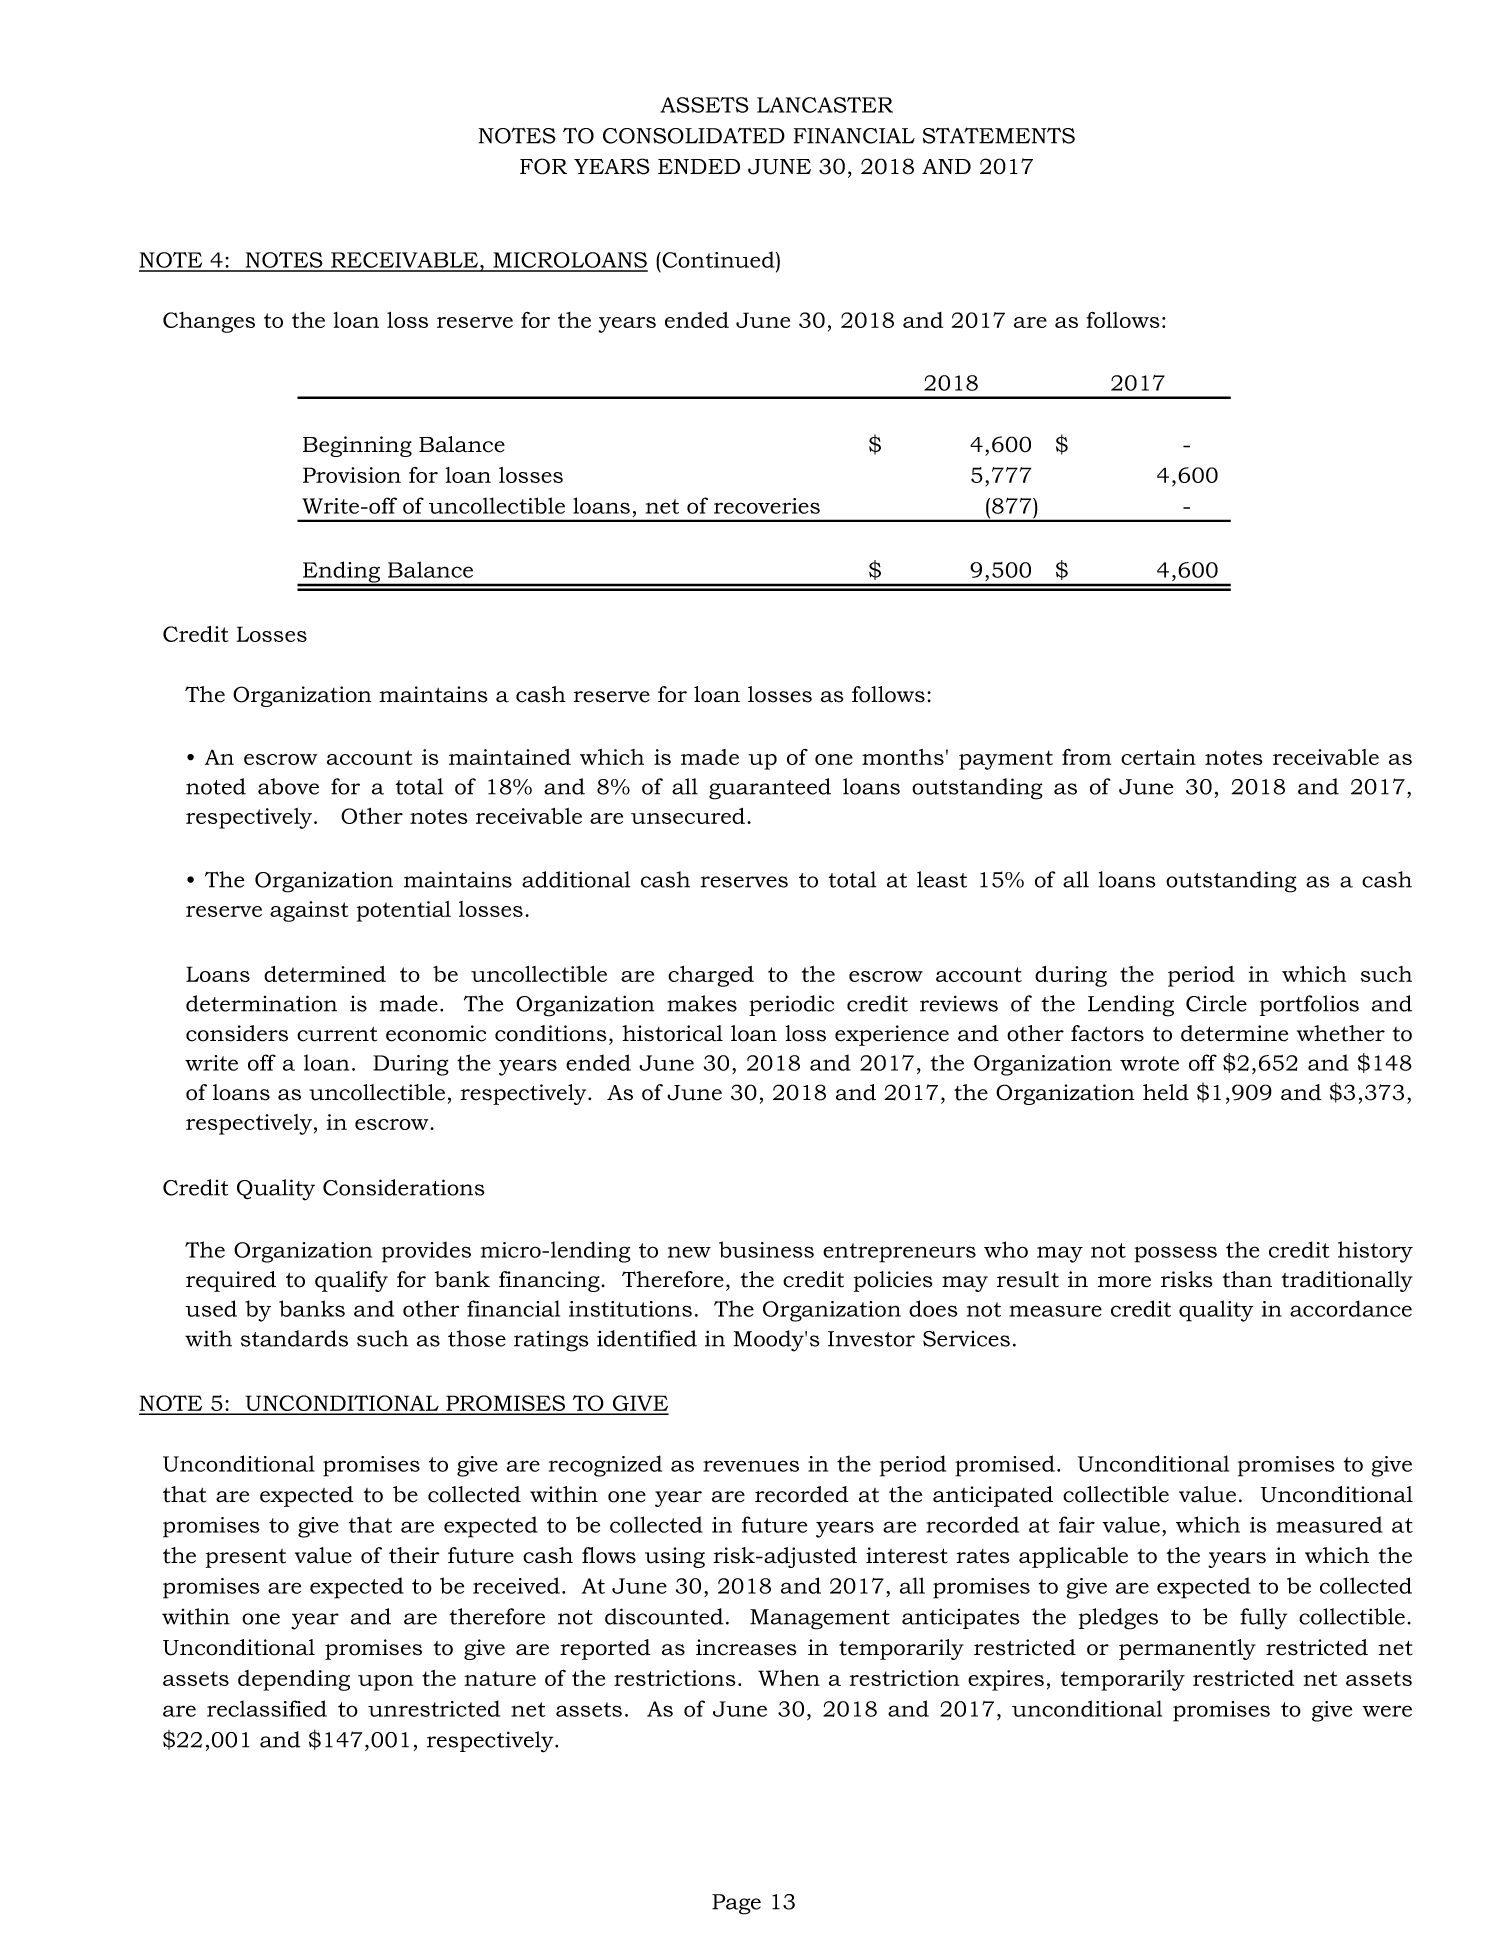  Describe the element at coordinates (736, 1904) in the screenshot. I see `Page` at that location.
